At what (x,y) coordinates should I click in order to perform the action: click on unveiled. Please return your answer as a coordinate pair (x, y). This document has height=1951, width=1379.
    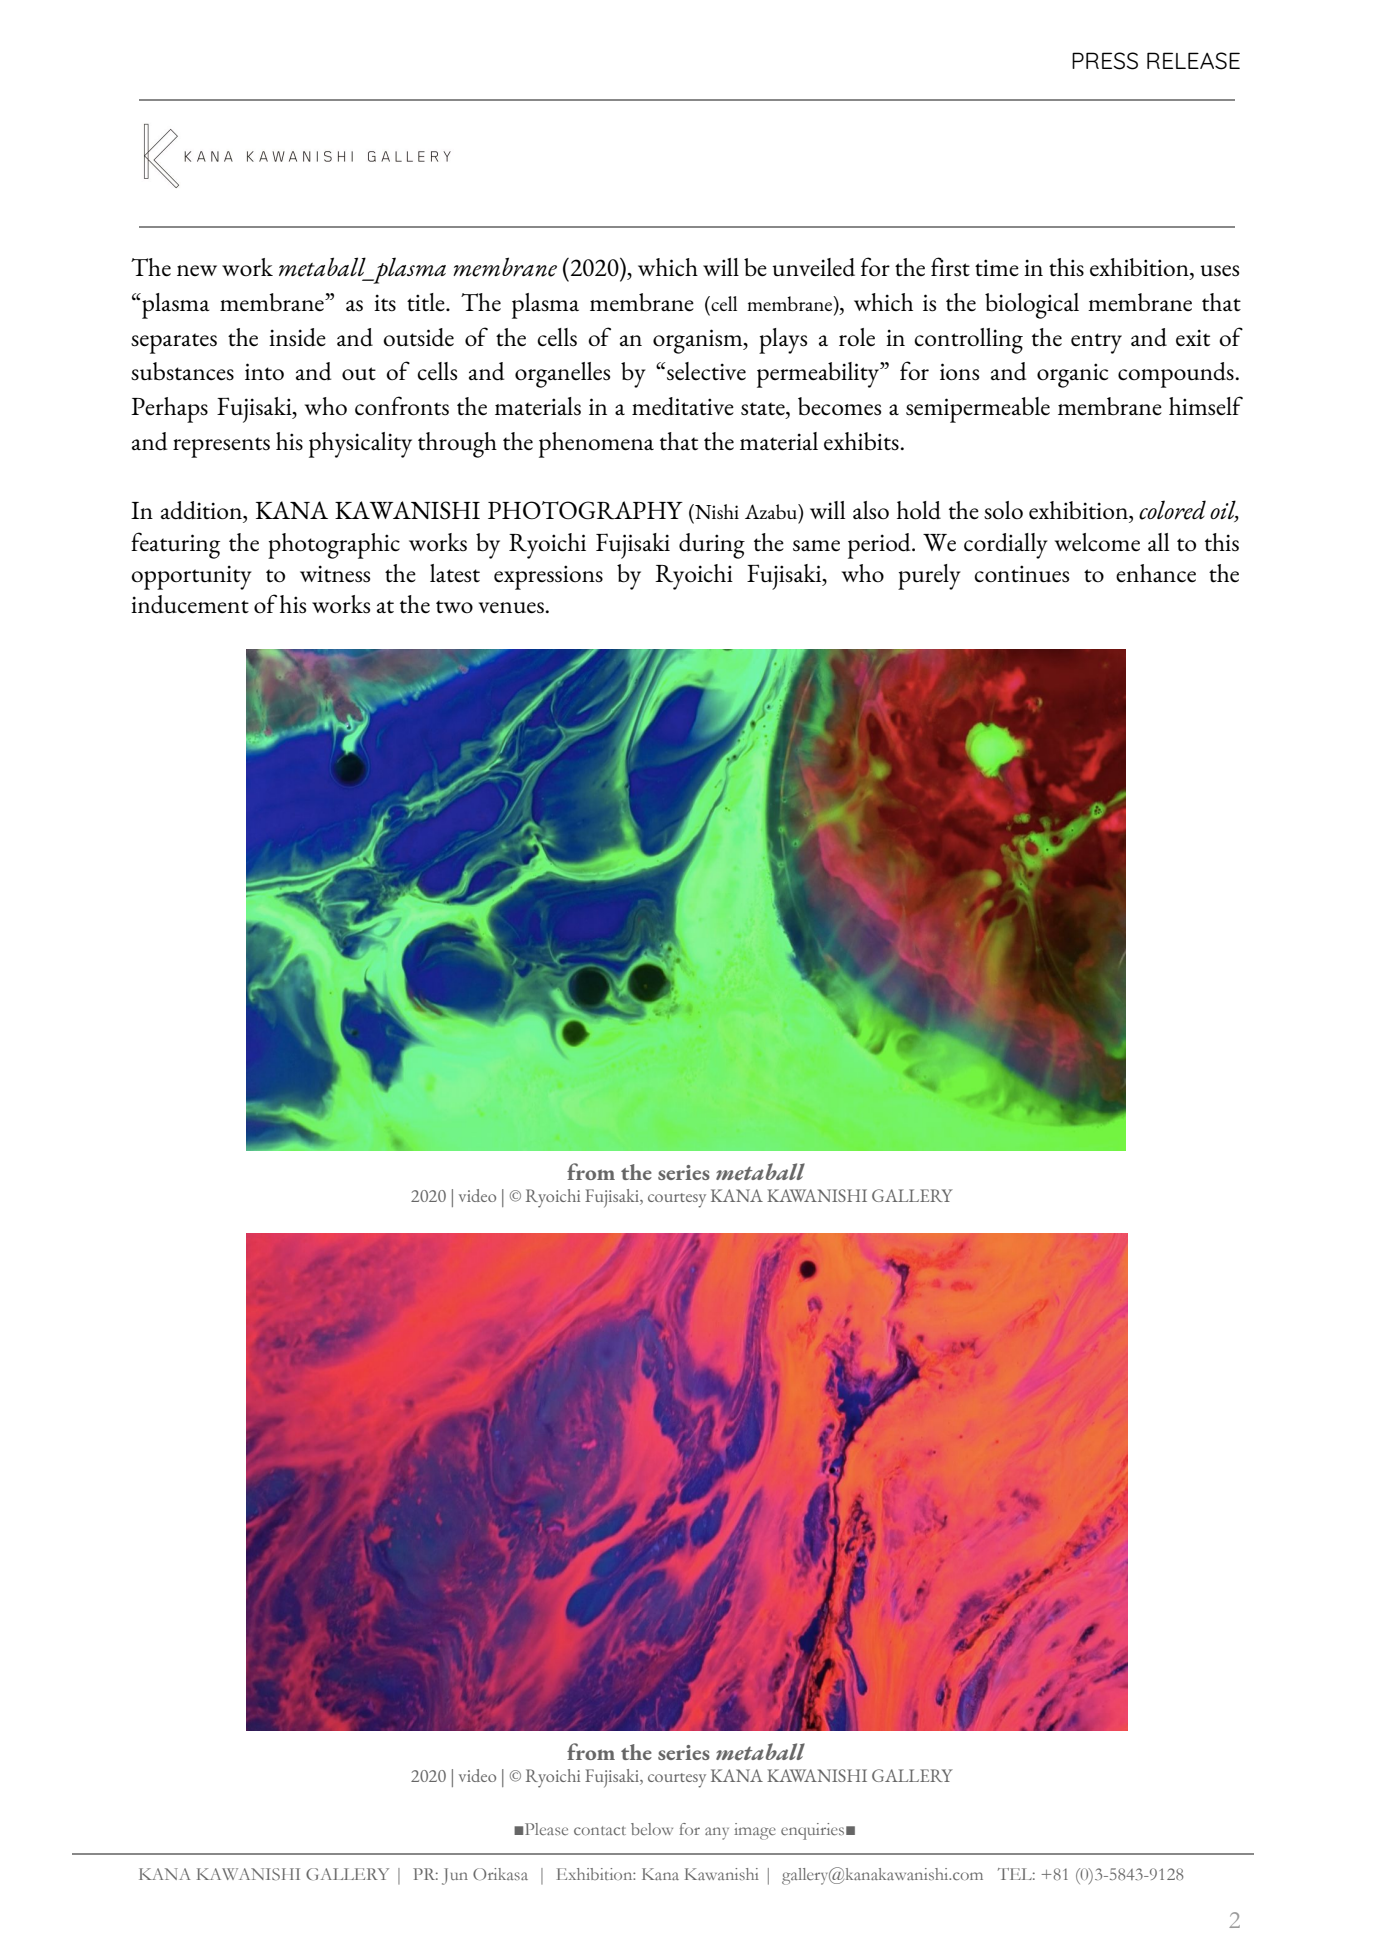
    Looking at the image, I should click on (813, 267).
